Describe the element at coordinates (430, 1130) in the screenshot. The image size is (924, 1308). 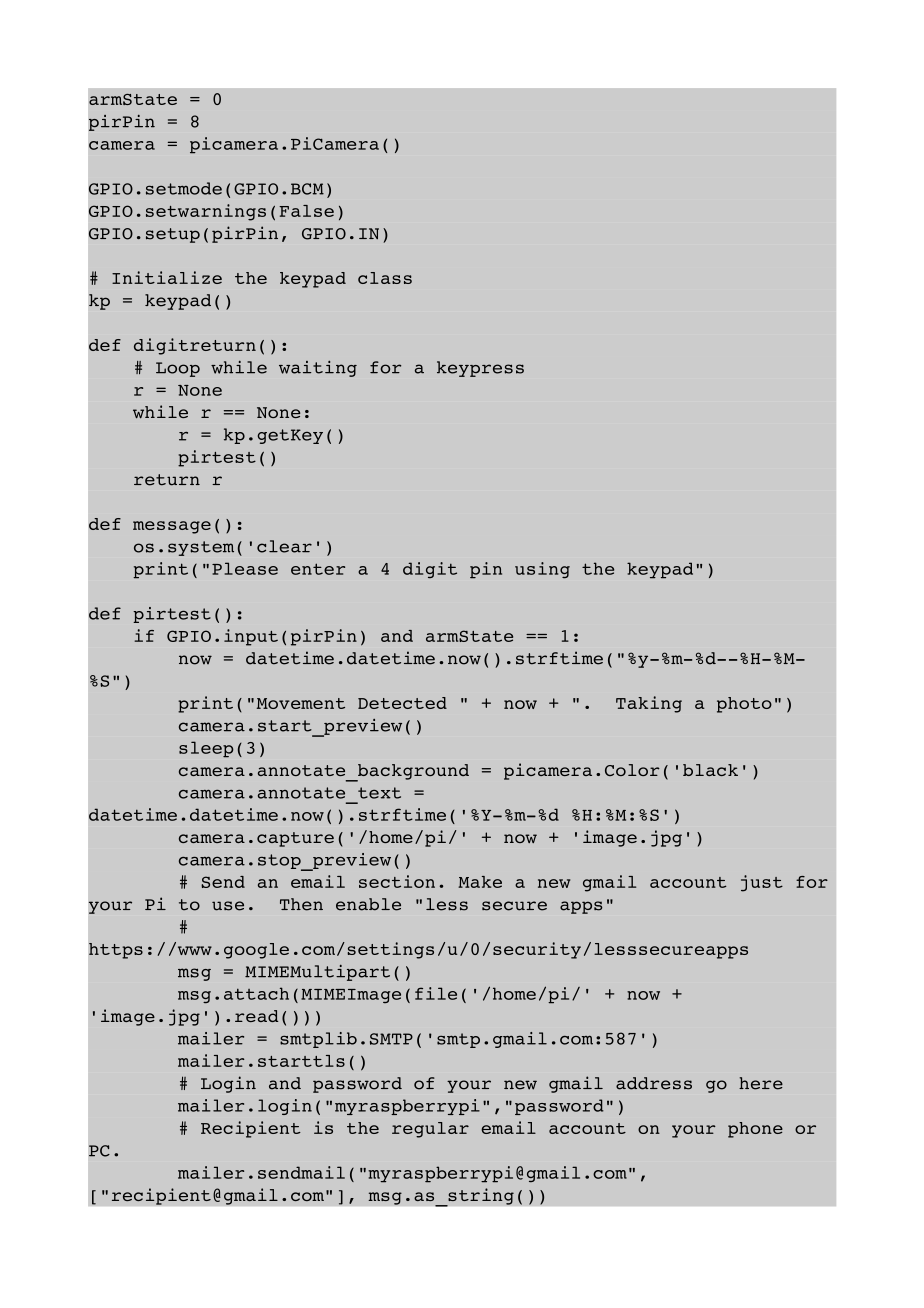
I see `regular` at that location.
